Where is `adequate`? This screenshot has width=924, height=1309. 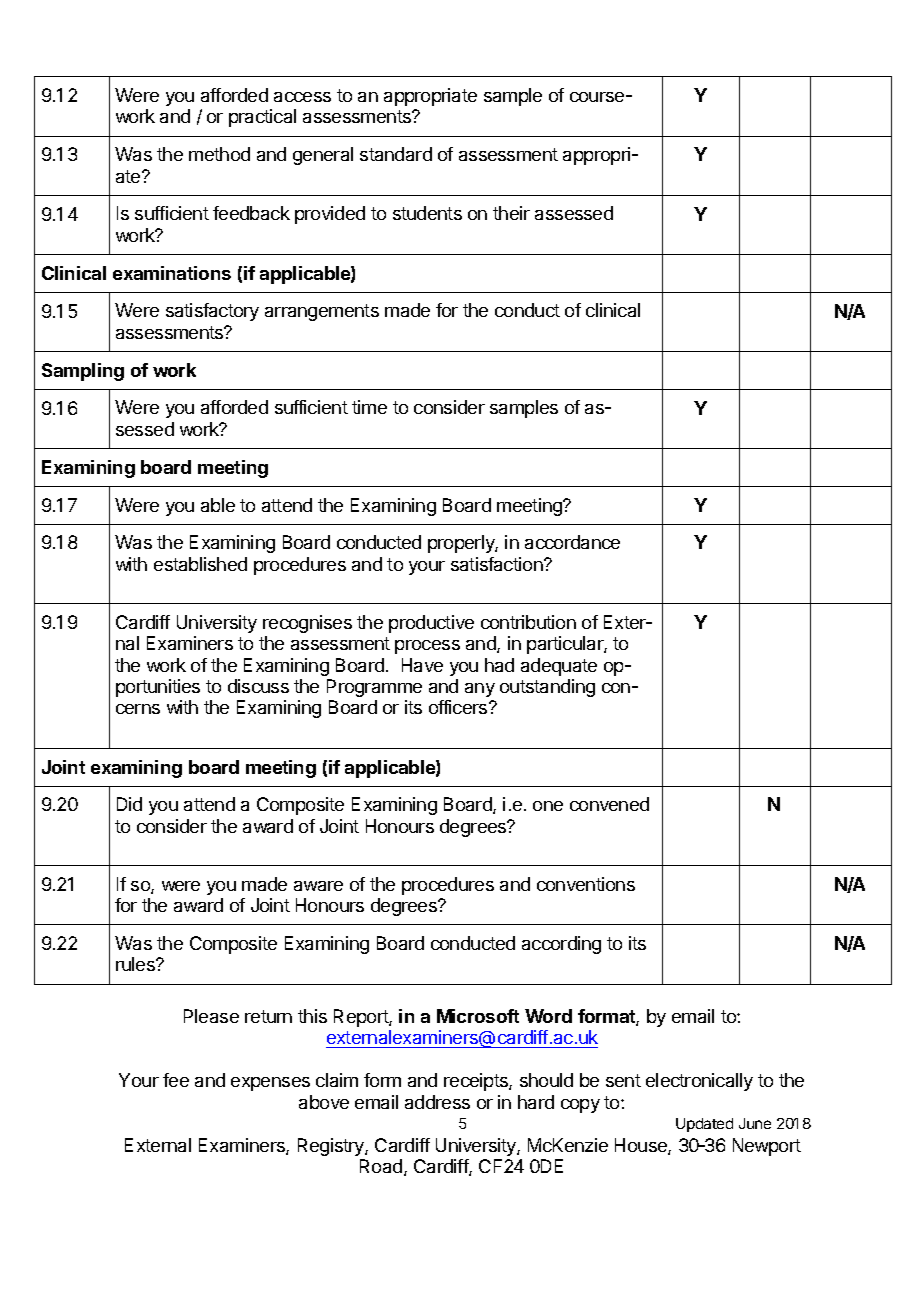
adequate is located at coordinates (559, 667).
